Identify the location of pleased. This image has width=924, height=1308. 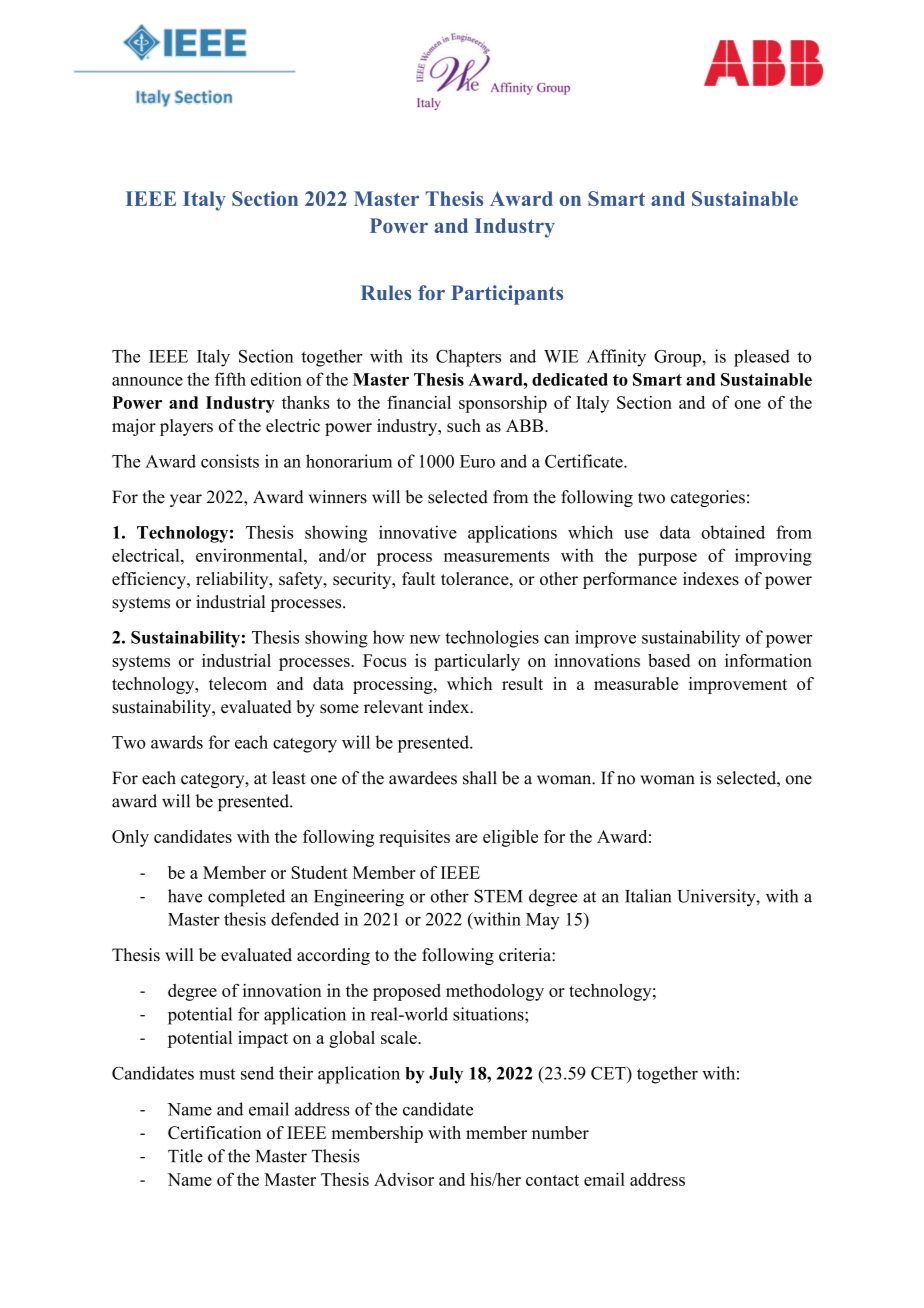
(762, 358).
